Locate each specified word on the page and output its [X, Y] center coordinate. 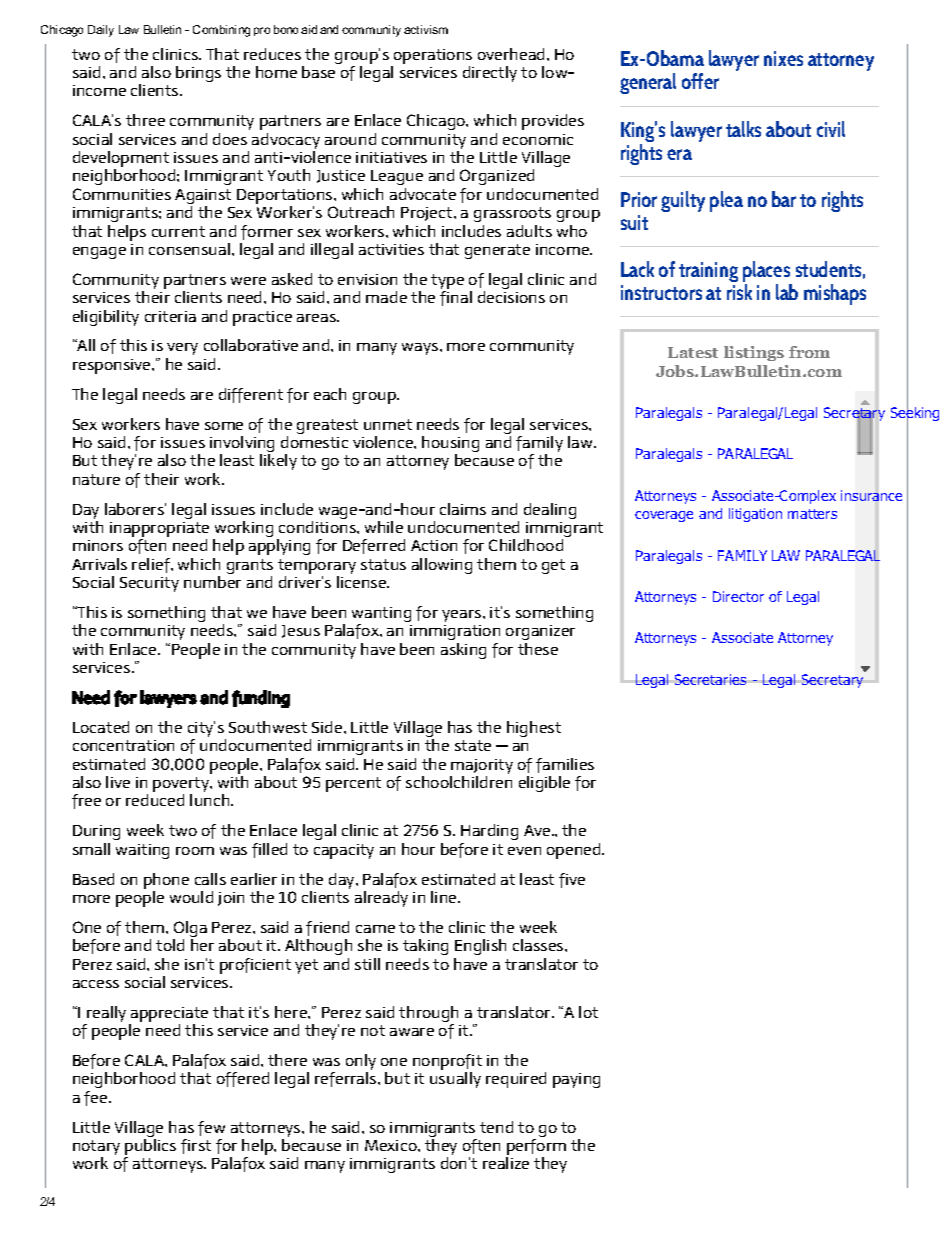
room [195, 851]
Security [149, 584]
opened [575, 851]
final [456, 298]
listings [754, 353]
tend [496, 1127]
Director [738, 596]
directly [490, 74]
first [196, 1146]
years [463, 616]
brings [198, 74]
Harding [489, 832]
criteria [170, 316]
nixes [783, 58]
